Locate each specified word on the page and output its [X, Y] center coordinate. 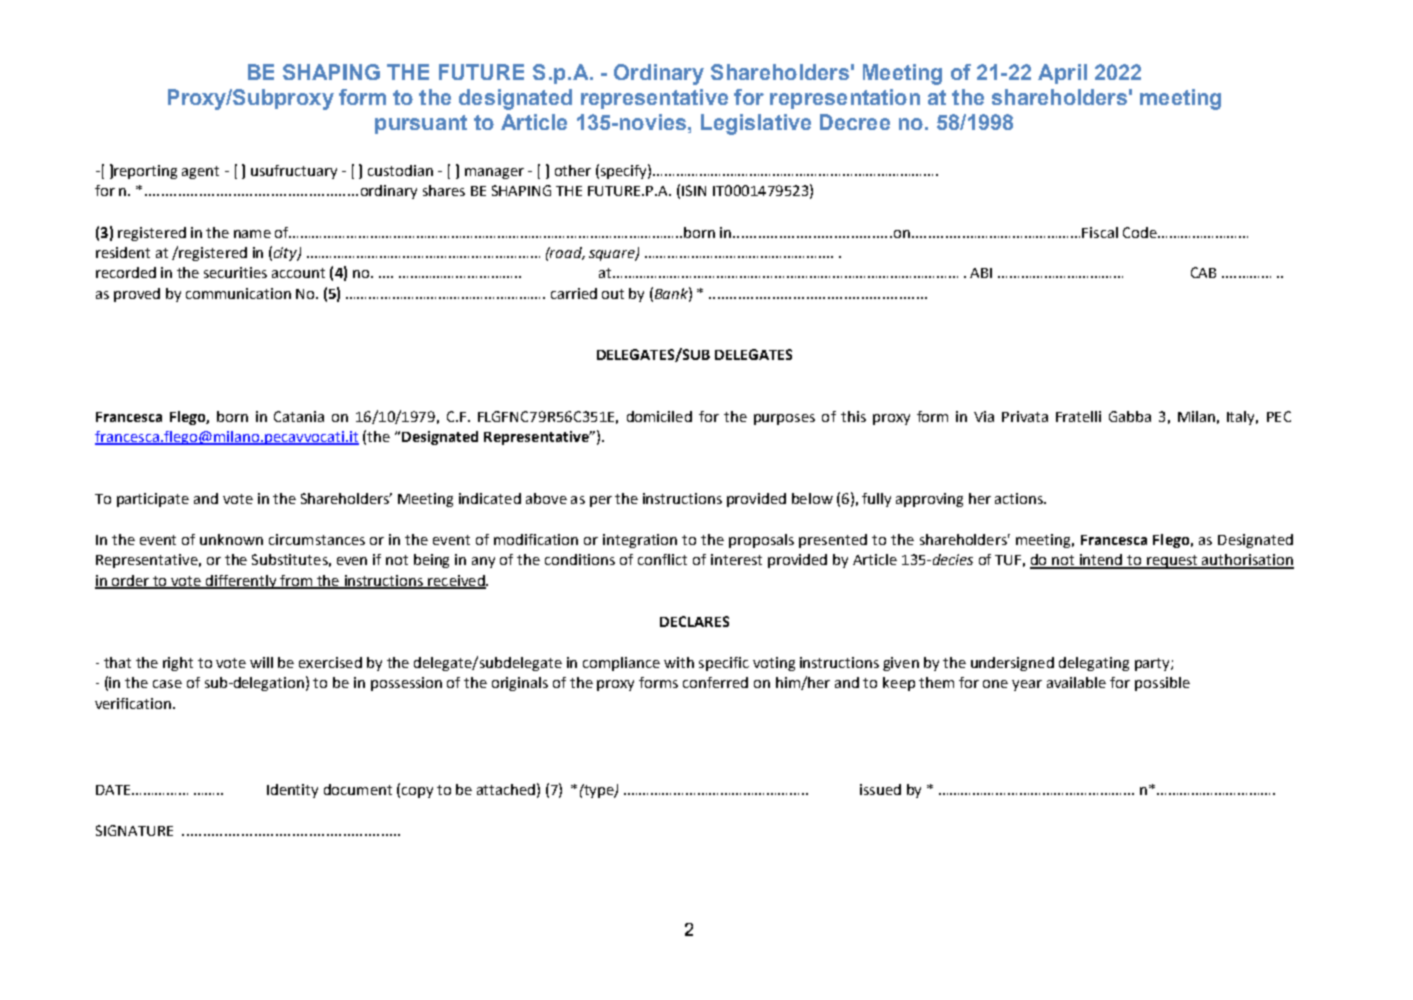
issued [880, 789]
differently [240, 582]
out [613, 294]
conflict [662, 559]
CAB [1203, 272]
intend [1101, 561]
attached [506, 789]
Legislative [756, 124]
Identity [292, 791]
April [1062, 74]
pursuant [421, 124]
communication [238, 293]
